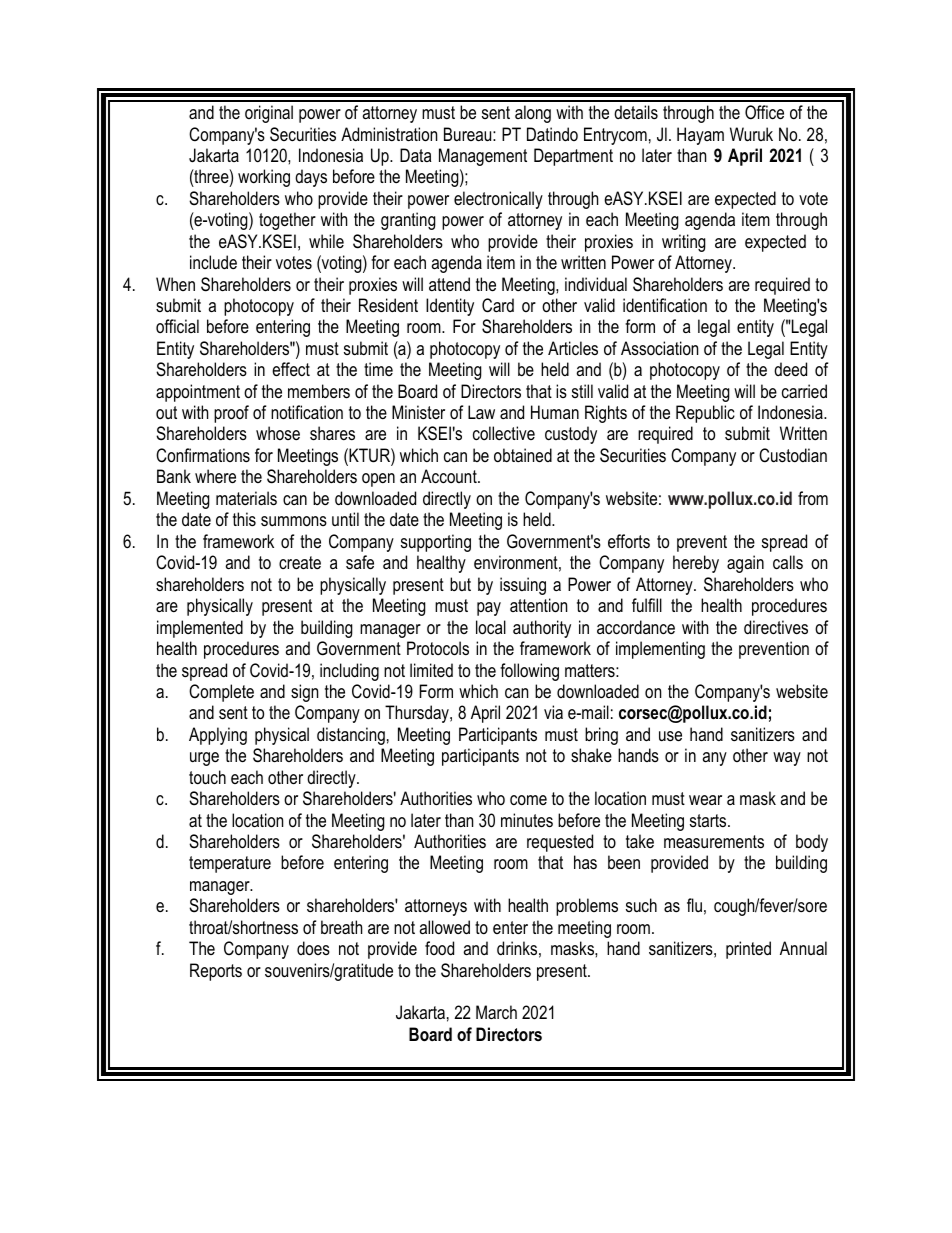 The image size is (952, 1233). I want to click on proof, so click(231, 414).
